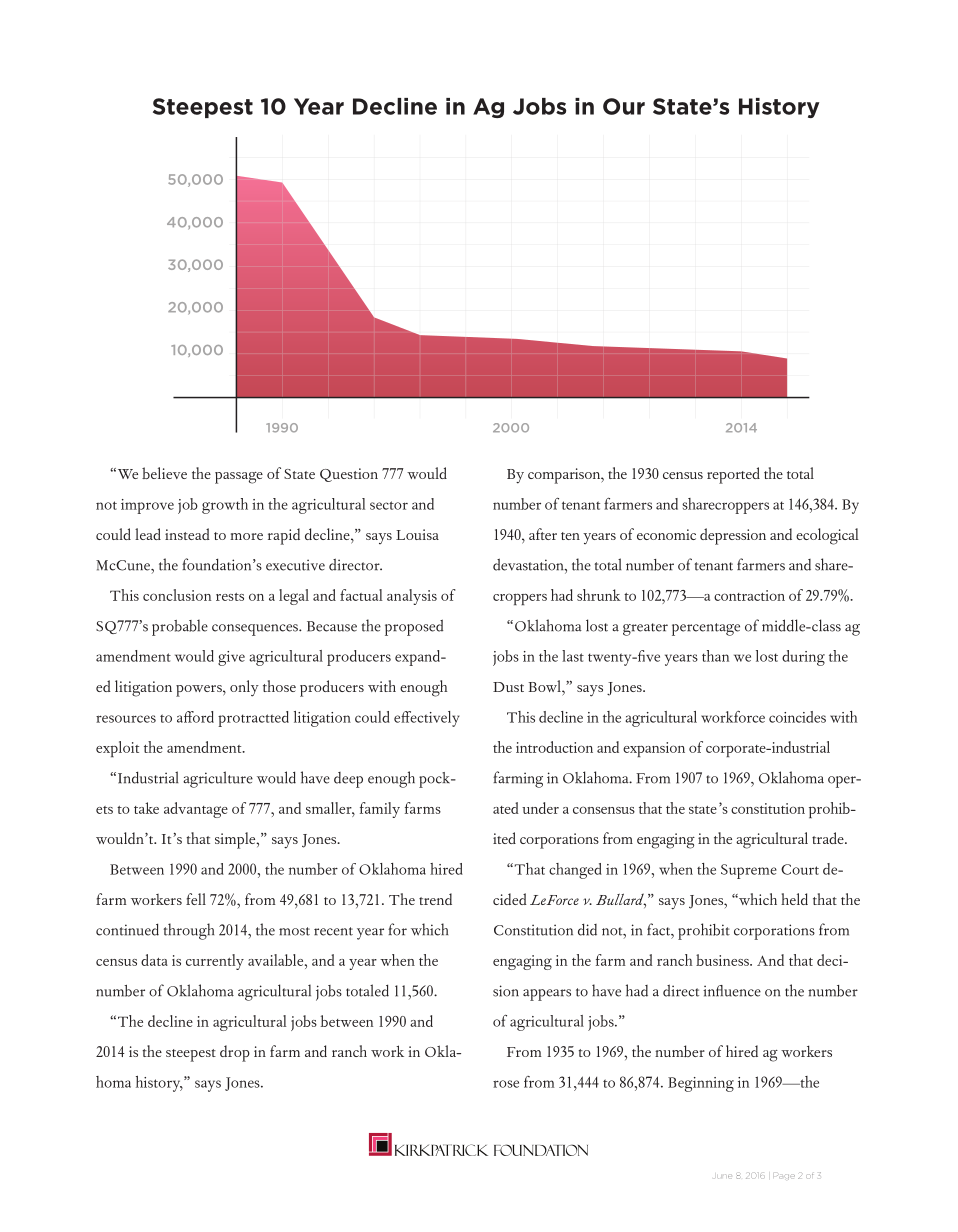  Describe the element at coordinates (546, 686) in the image. I see `Bowl` at that location.
